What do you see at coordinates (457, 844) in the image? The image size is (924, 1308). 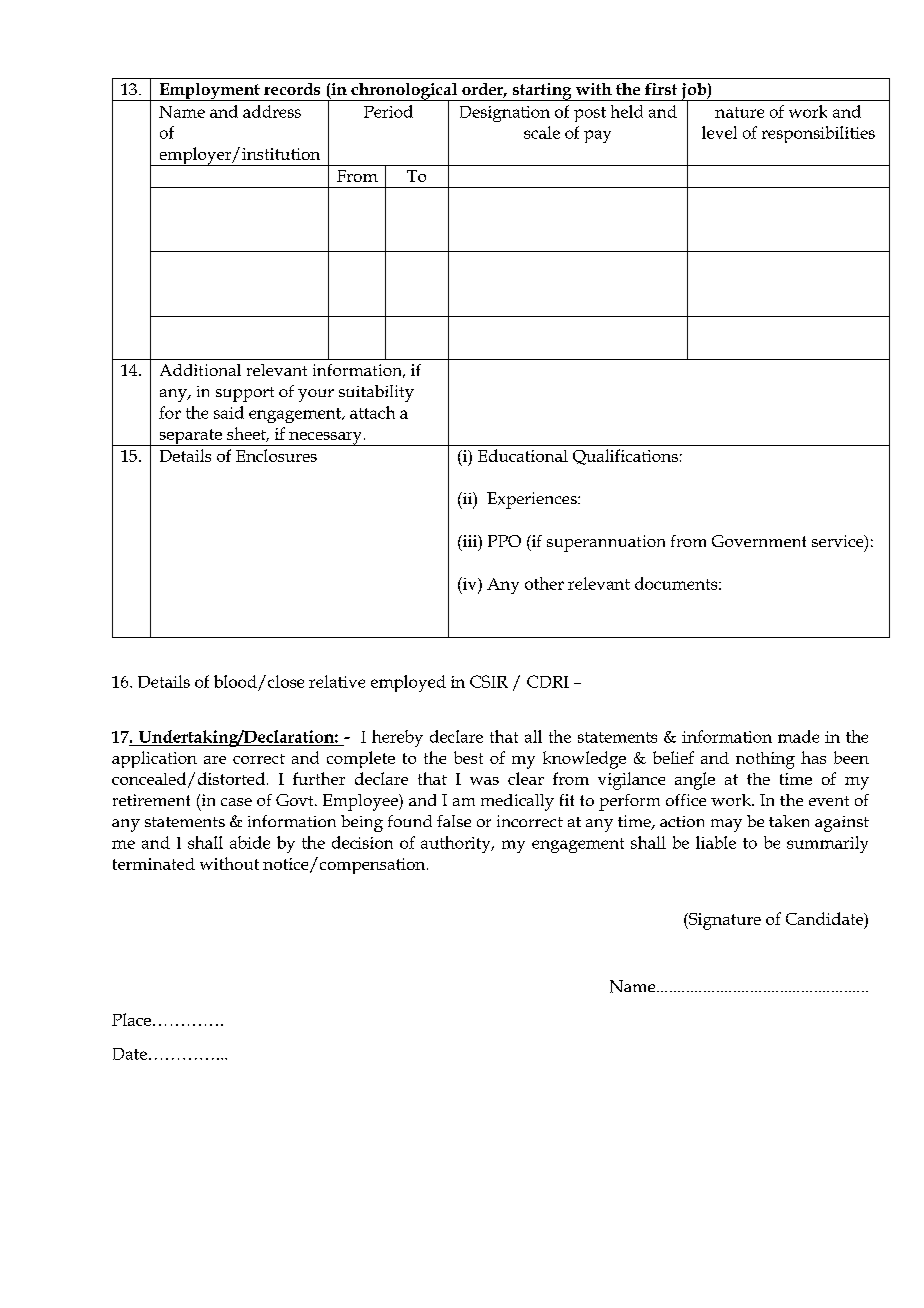 I see `authority` at bounding box center [457, 844].
